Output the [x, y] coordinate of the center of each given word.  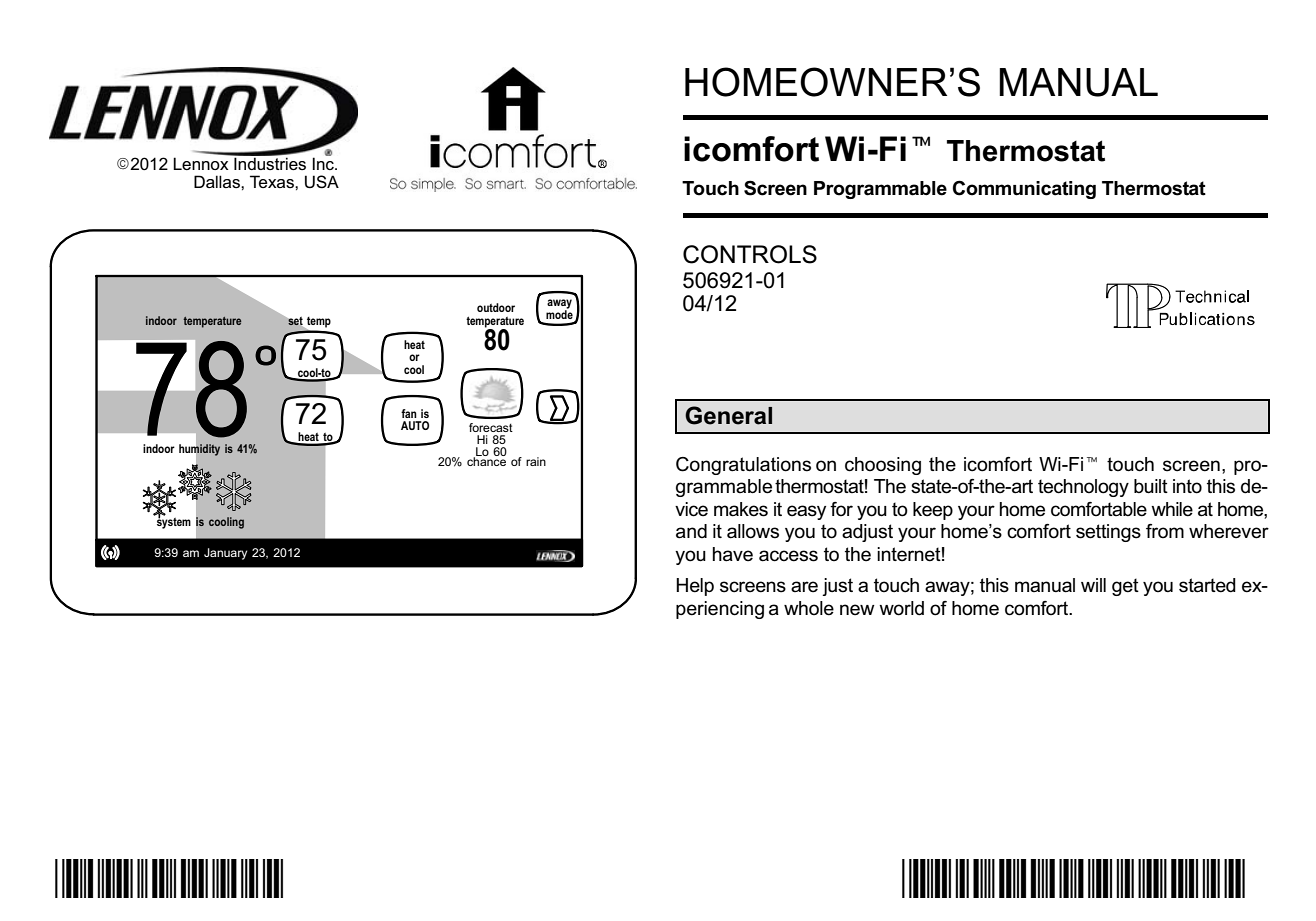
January [225, 554]
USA [322, 181]
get [1125, 587]
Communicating [1024, 189]
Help [695, 587]
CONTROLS [750, 254]
